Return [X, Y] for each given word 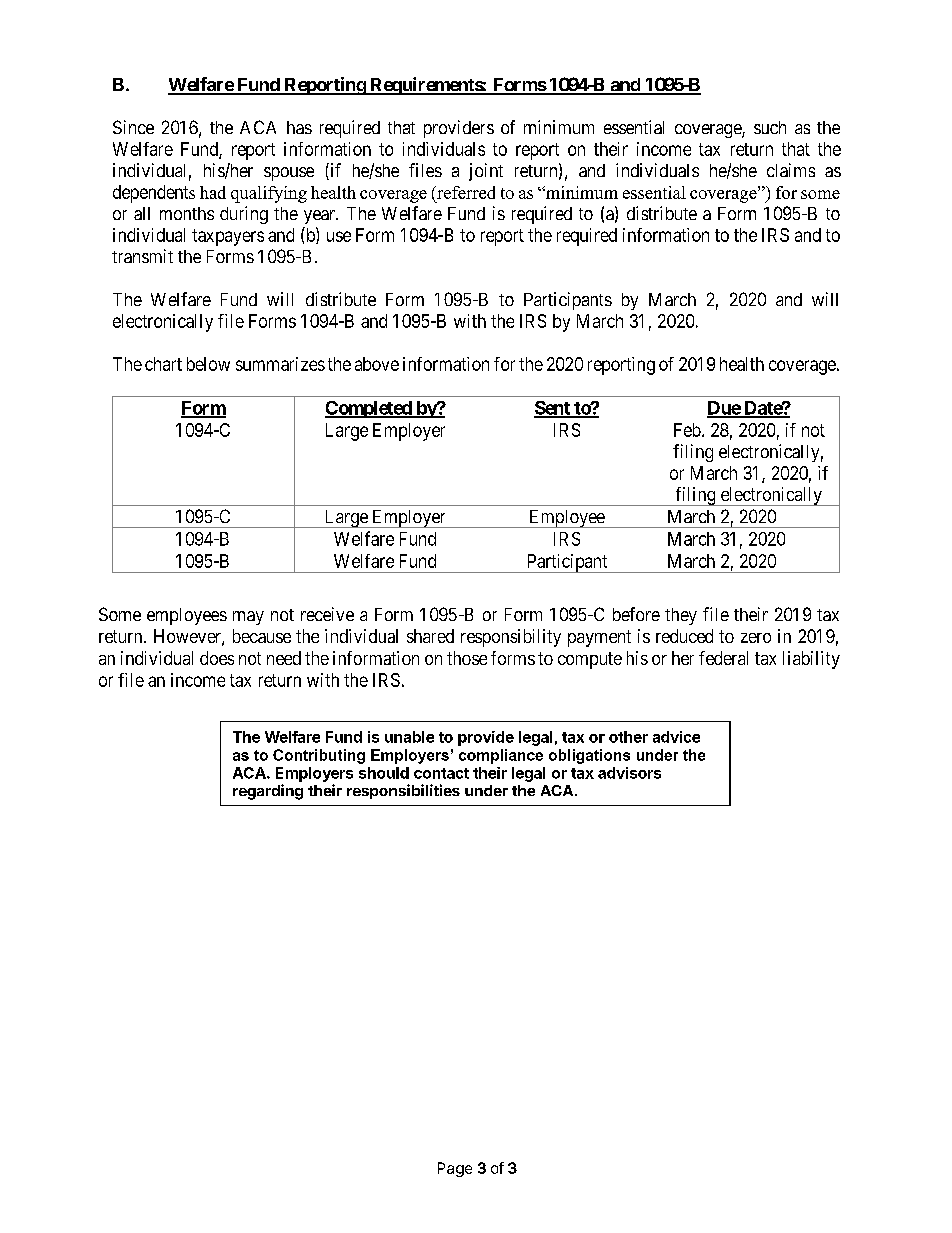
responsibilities [403, 791]
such [770, 127]
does [217, 658]
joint [486, 172]
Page [455, 1169]
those [467, 658]
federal [723, 658]
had [213, 192]
